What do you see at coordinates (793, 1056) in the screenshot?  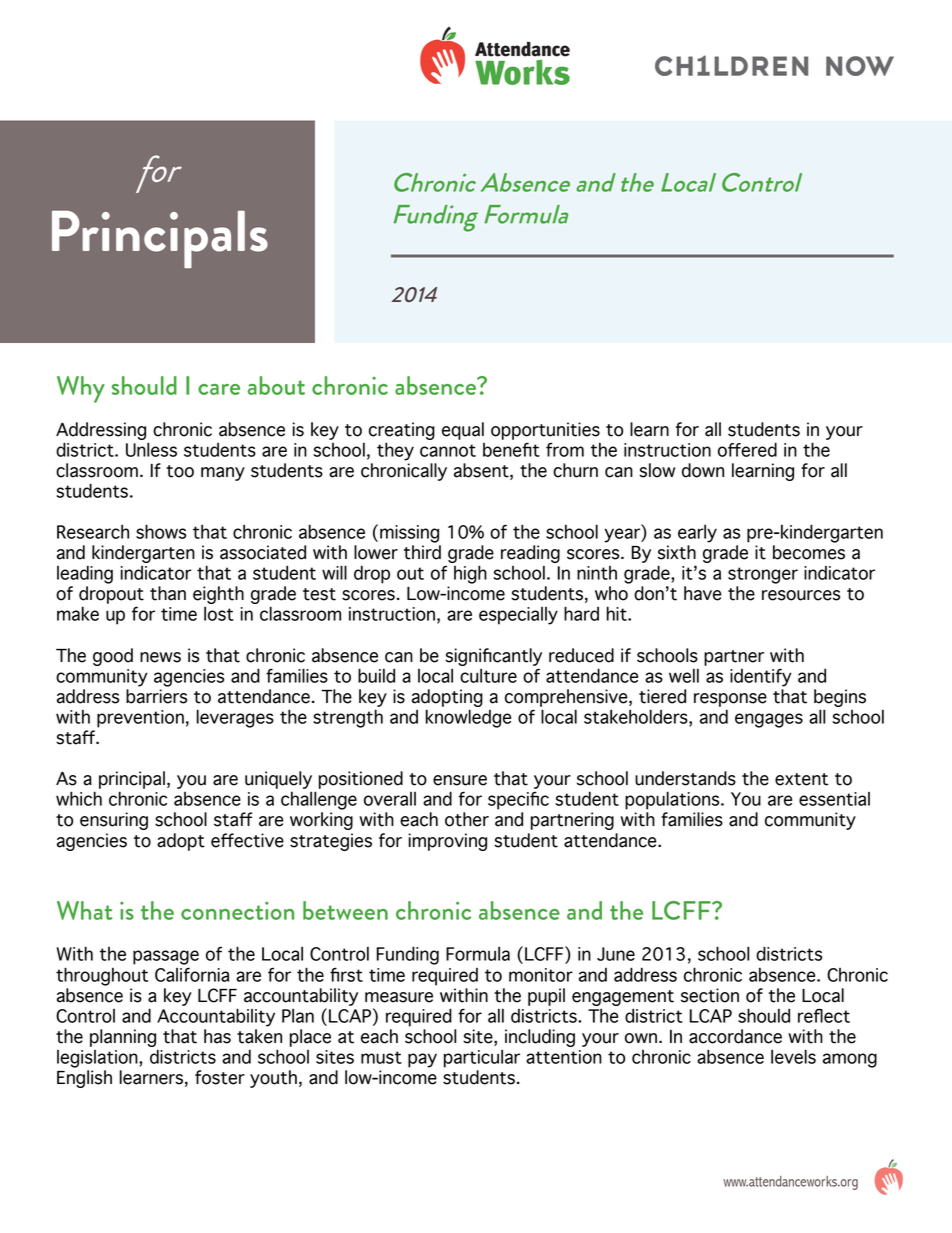 I see `levels` at bounding box center [793, 1056].
